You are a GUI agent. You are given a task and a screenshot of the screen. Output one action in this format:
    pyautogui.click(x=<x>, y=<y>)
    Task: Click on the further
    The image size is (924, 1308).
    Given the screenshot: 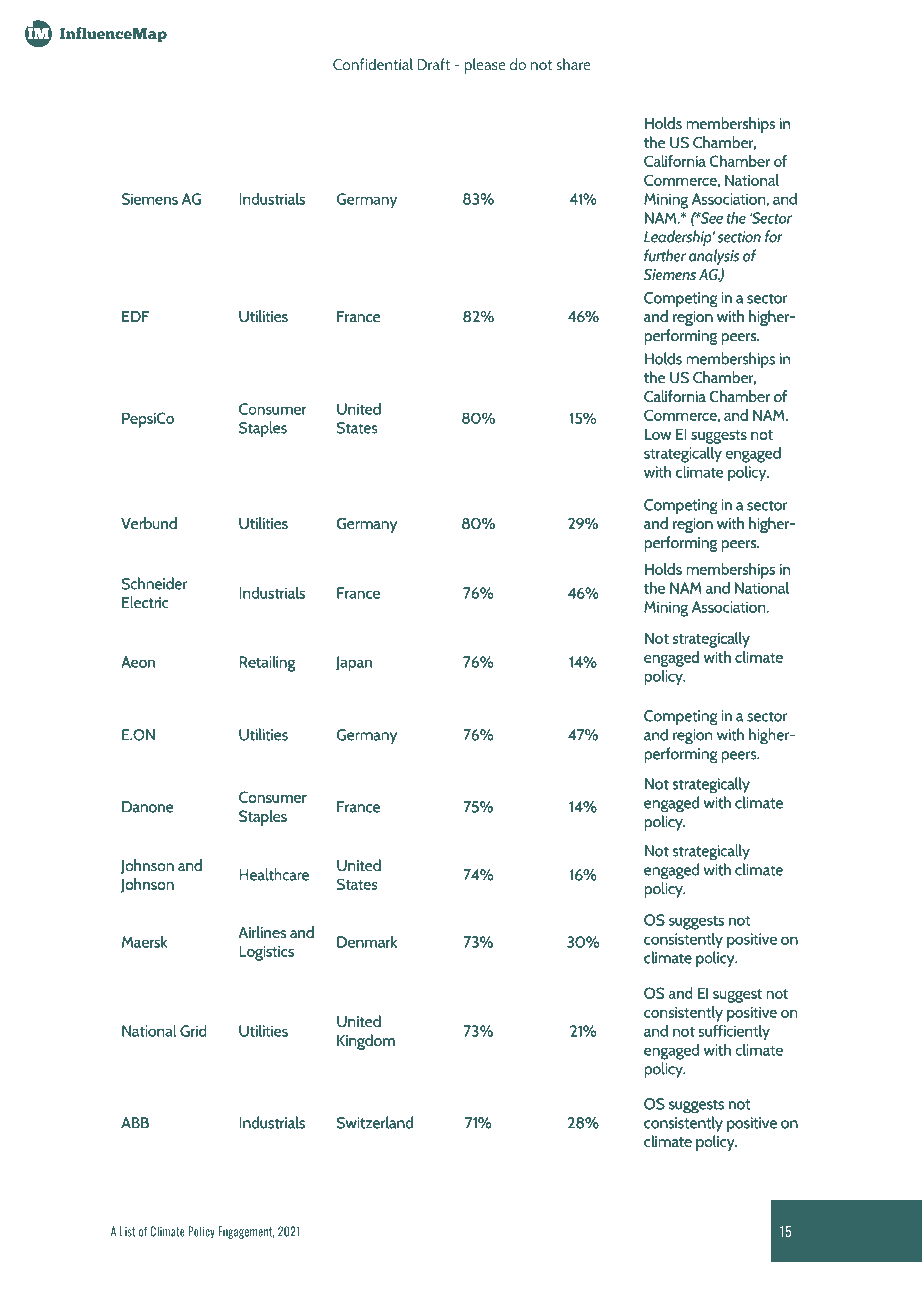 What is the action you would take?
    pyautogui.click(x=665, y=255)
